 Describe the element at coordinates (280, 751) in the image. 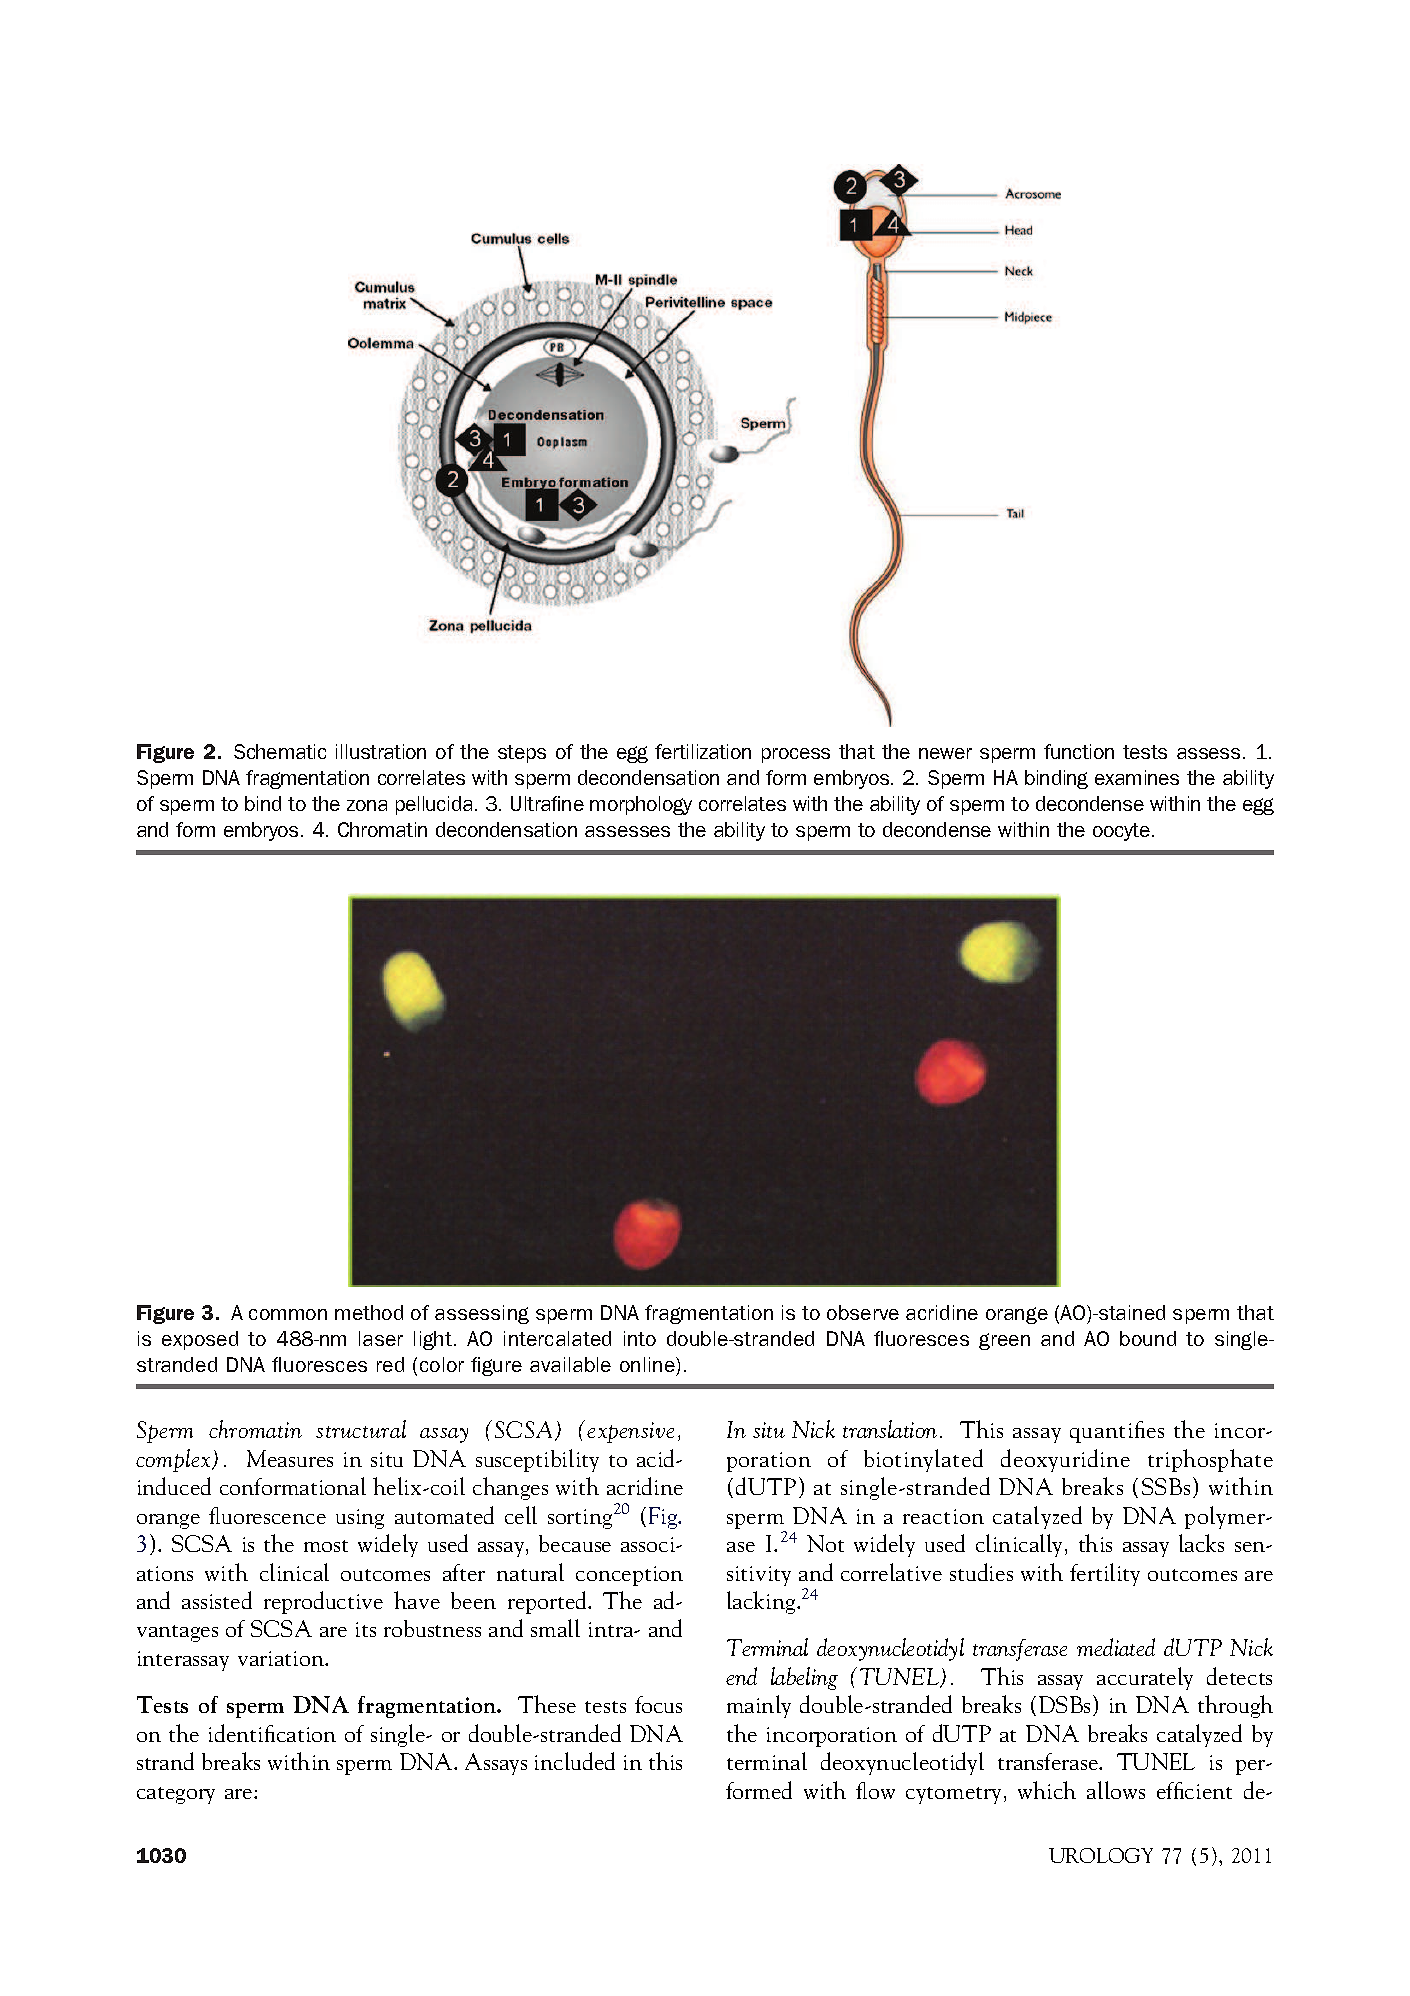

I see `Schematic` at that location.
